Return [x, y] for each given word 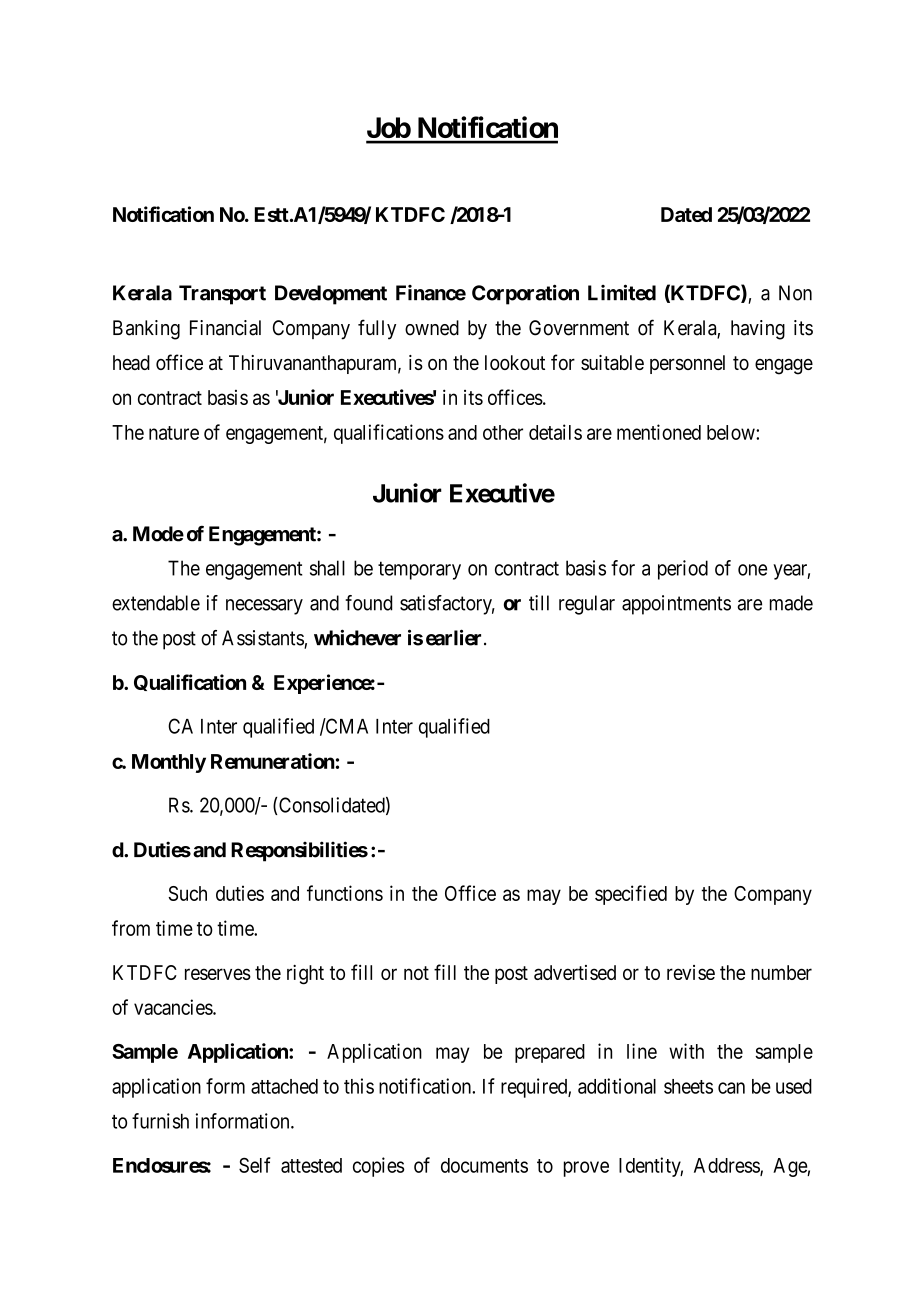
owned [432, 328]
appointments [676, 605]
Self [255, 1165]
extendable [156, 603]
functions [345, 893]
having [758, 330]
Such [187, 893]
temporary [419, 570]
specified [631, 895]
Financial [225, 328]
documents [484, 1165]
